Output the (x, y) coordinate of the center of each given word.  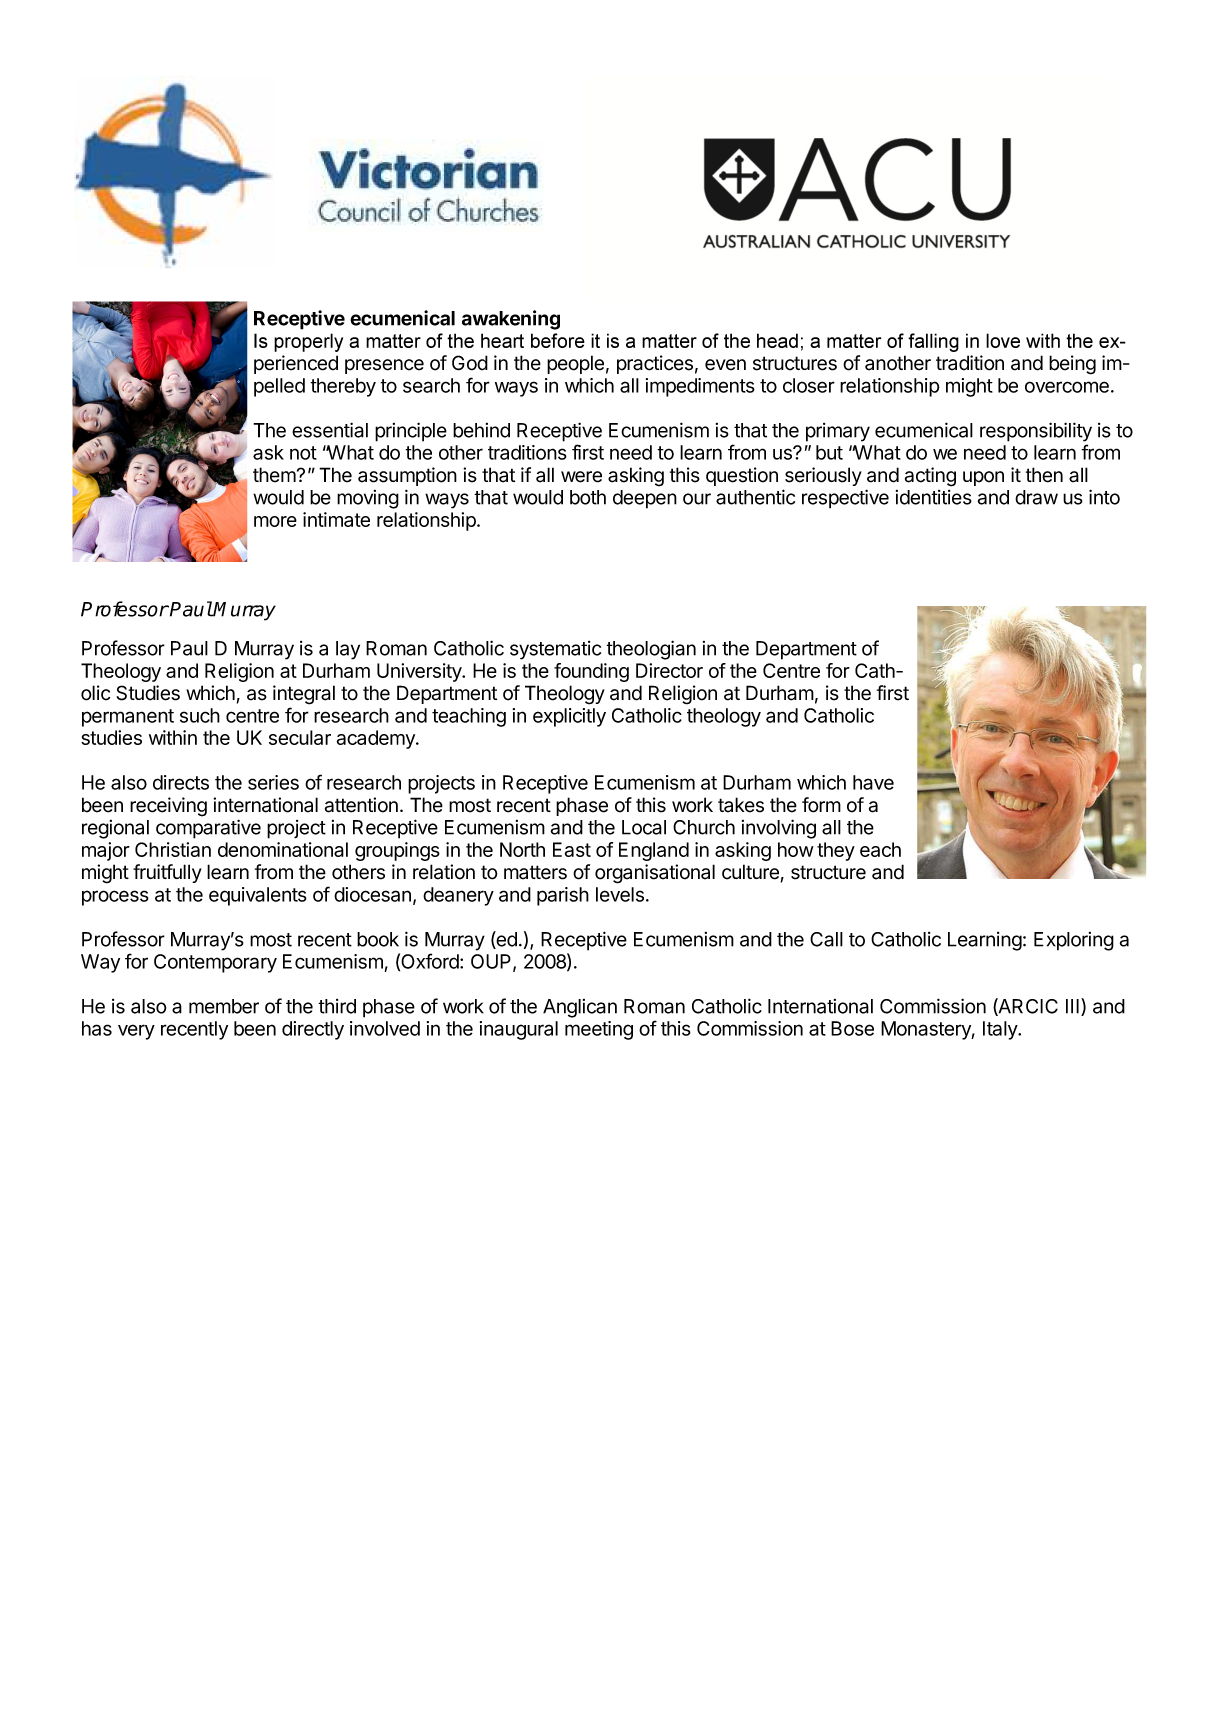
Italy (1001, 1030)
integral (304, 695)
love (1003, 340)
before (558, 340)
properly (308, 342)
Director (669, 670)
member (224, 1006)
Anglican (580, 1008)
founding (591, 672)
